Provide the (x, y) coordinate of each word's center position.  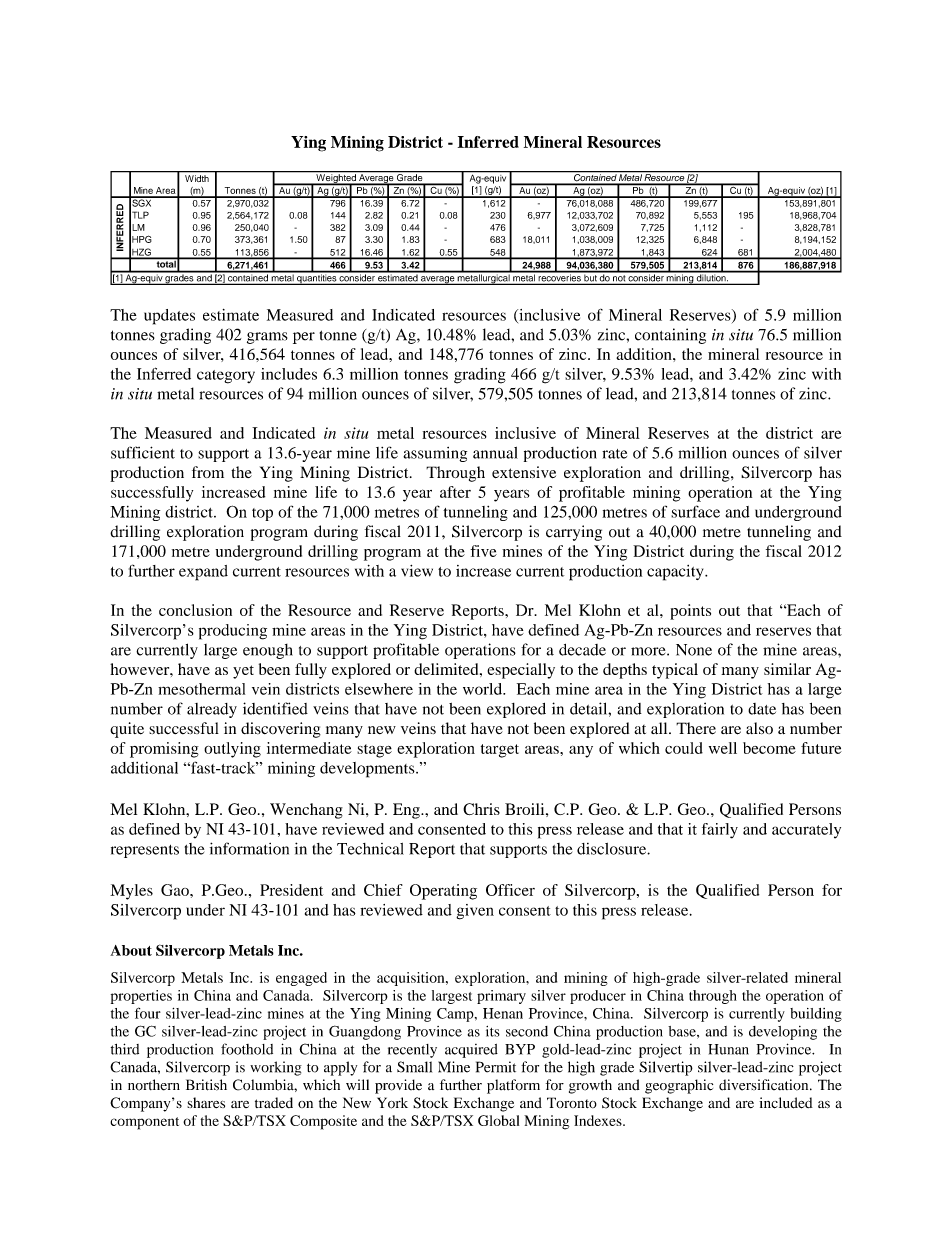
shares (206, 1102)
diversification (765, 1085)
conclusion (195, 610)
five (483, 551)
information (249, 848)
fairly (720, 831)
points (690, 612)
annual (495, 453)
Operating (443, 892)
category (226, 377)
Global (498, 1120)
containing (670, 336)
